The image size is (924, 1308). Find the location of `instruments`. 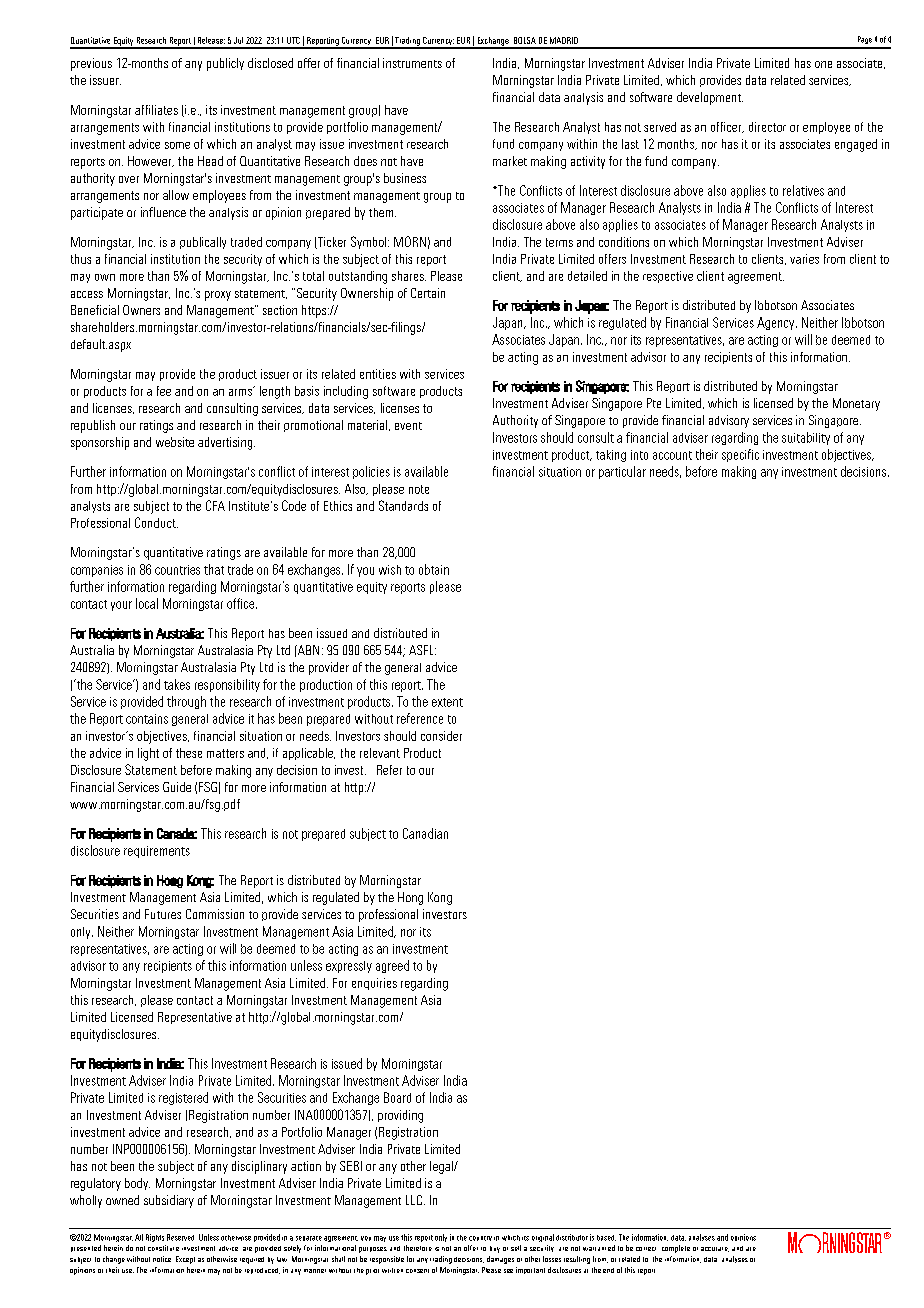

instruments is located at coordinates (412, 63).
